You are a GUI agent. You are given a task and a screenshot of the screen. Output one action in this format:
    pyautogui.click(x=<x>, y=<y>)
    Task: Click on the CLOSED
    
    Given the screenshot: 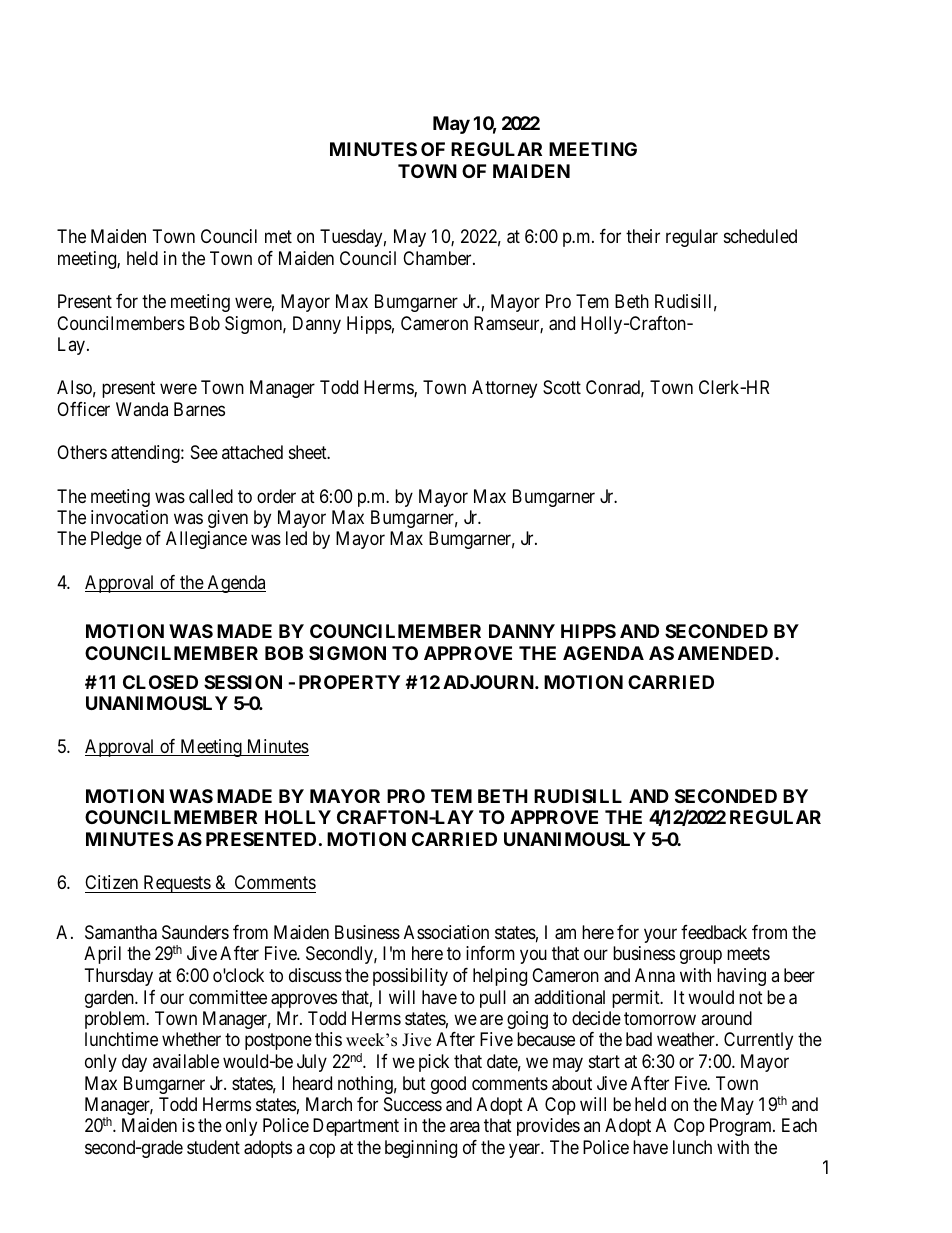 What is the action you would take?
    pyautogui.click(x=160, y=682)
